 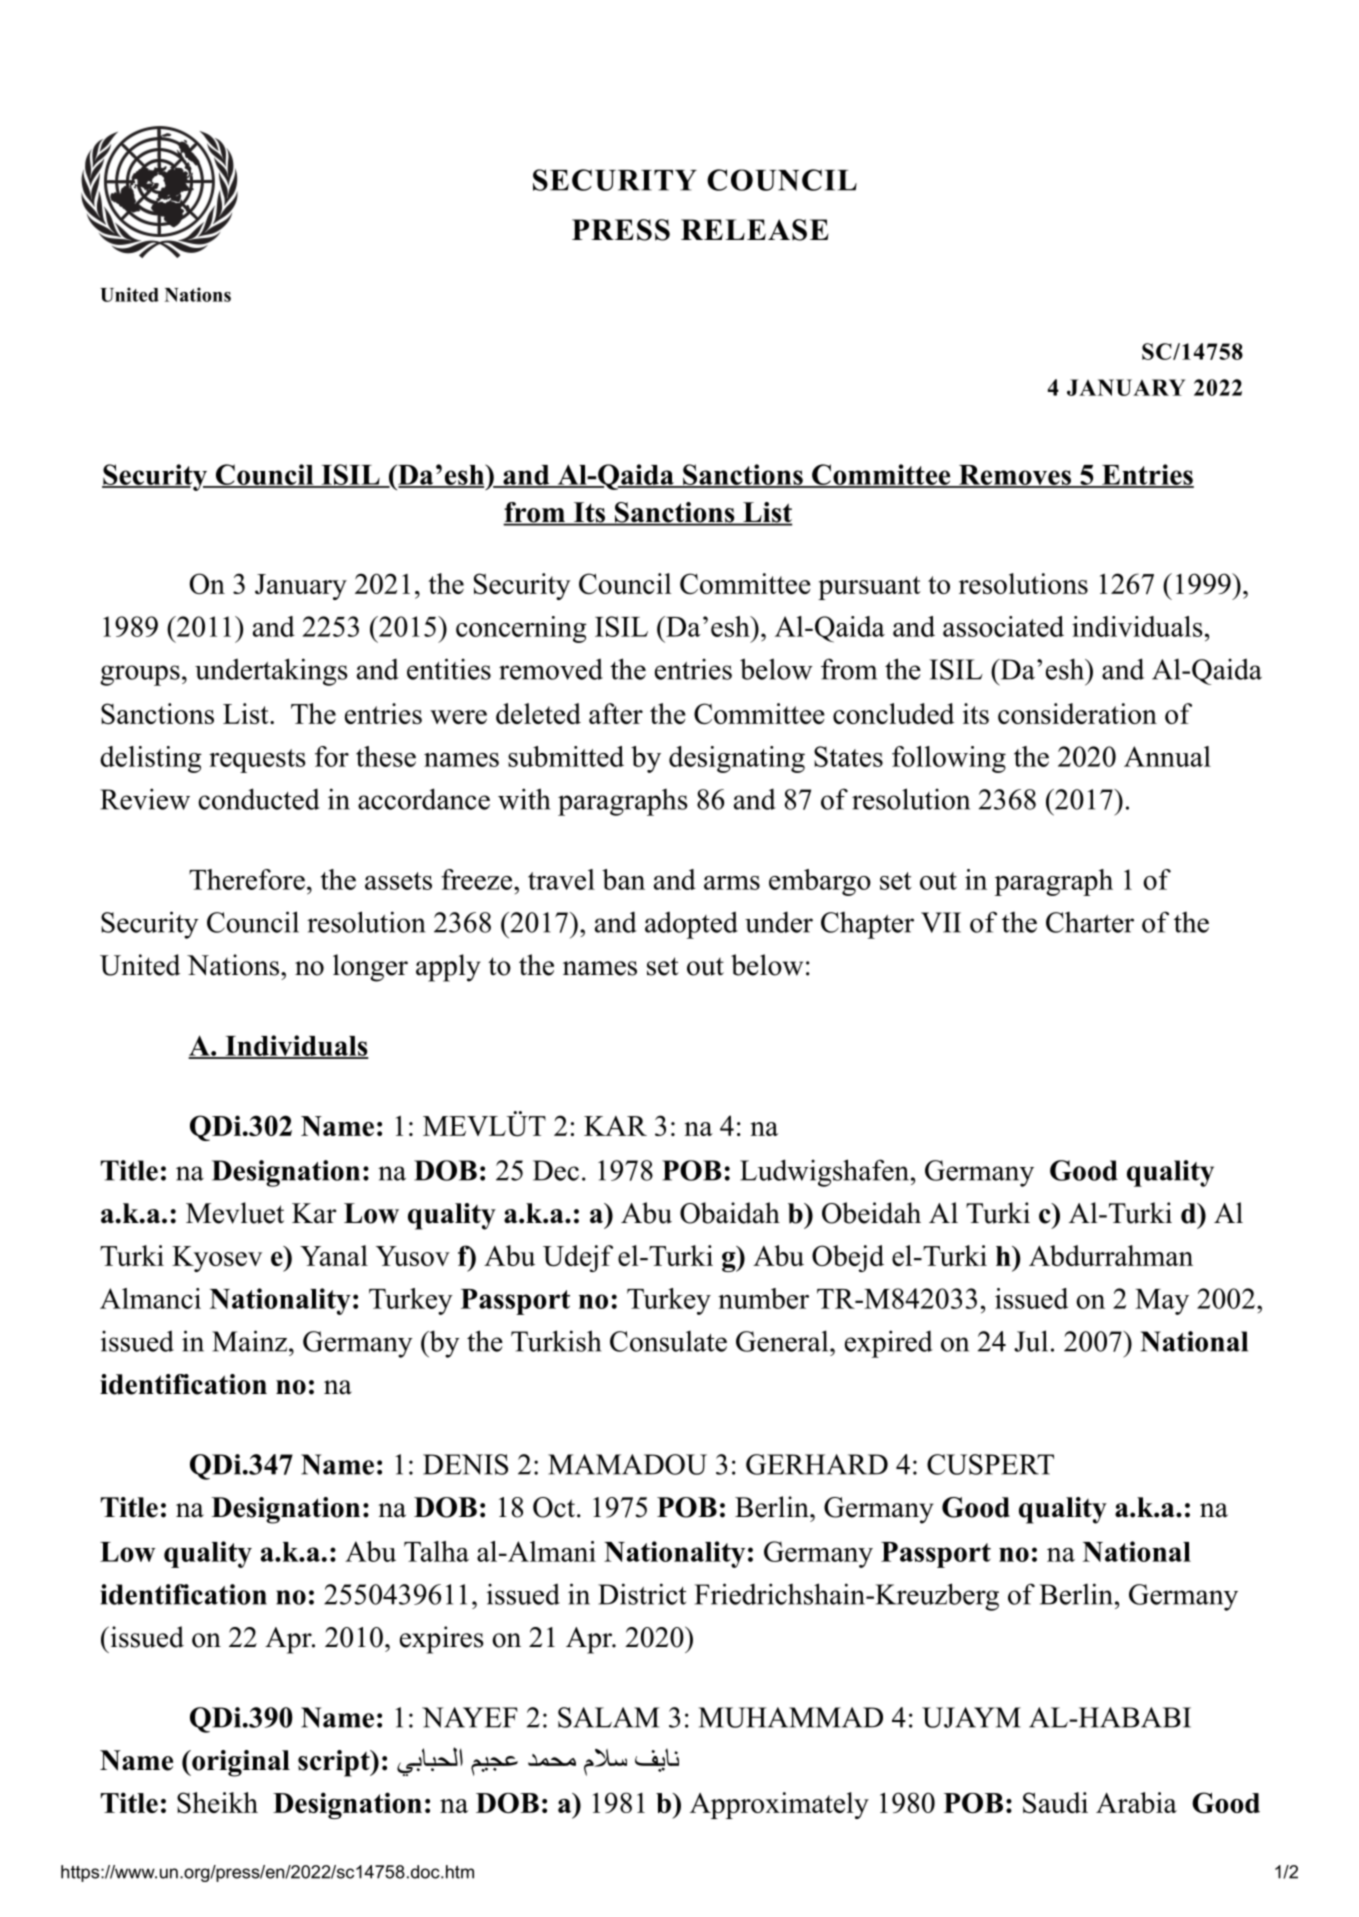 What do you see at coordinates (1090, 922) in the page?
I see `Charter` at bounding box center [1090, 922].
